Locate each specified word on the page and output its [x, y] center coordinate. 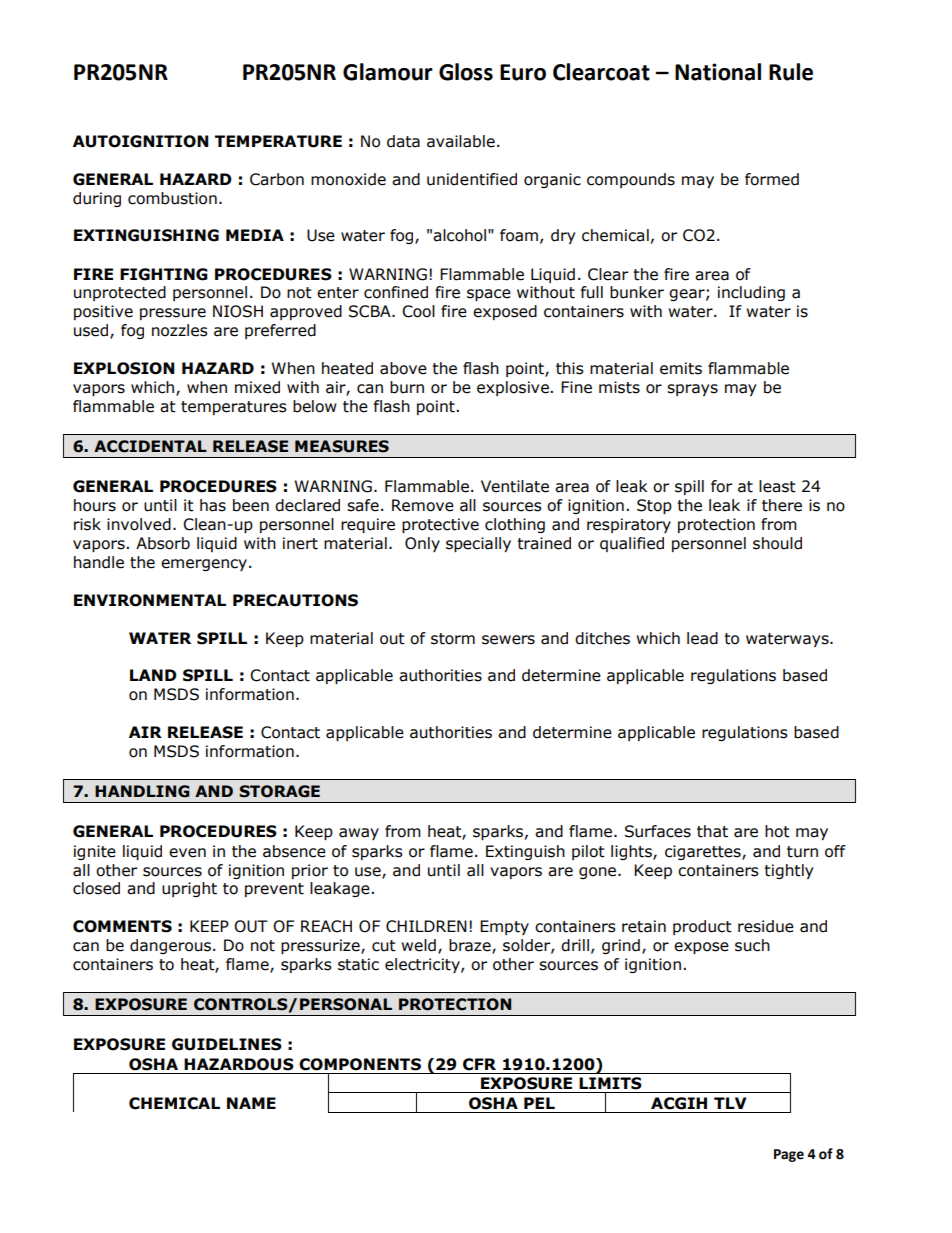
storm [453, 639]
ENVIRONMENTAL [150, 600]
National [718, 72]
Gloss [466, 72]
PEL [539, 1103]
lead [702, 638]
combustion [172, 198]
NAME [251, 1103]
